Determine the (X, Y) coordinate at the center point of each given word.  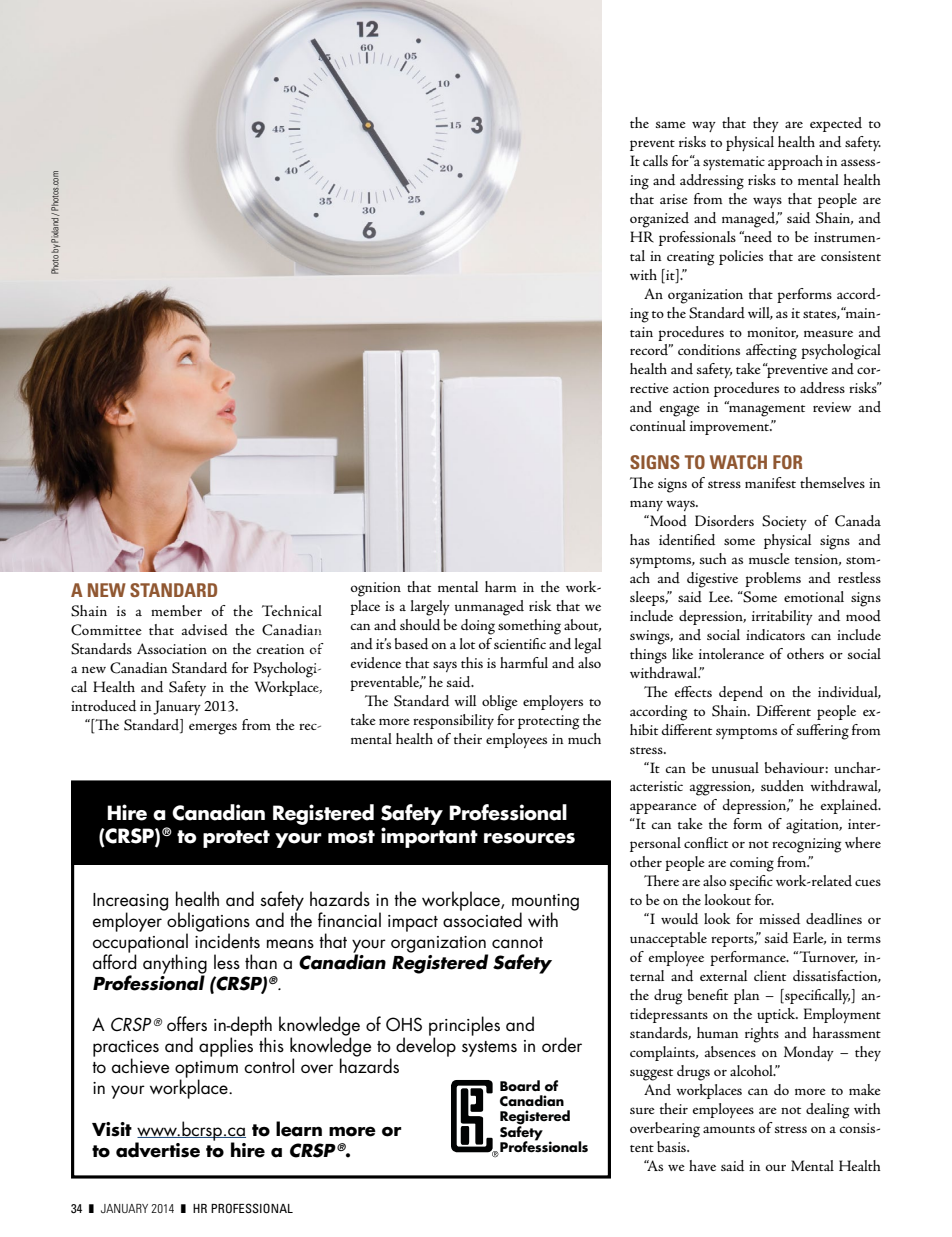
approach (795, 162)
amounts (729, 1129)
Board (520, 1086)
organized (659, 220)
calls (655, 160)
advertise (158, 1150)
